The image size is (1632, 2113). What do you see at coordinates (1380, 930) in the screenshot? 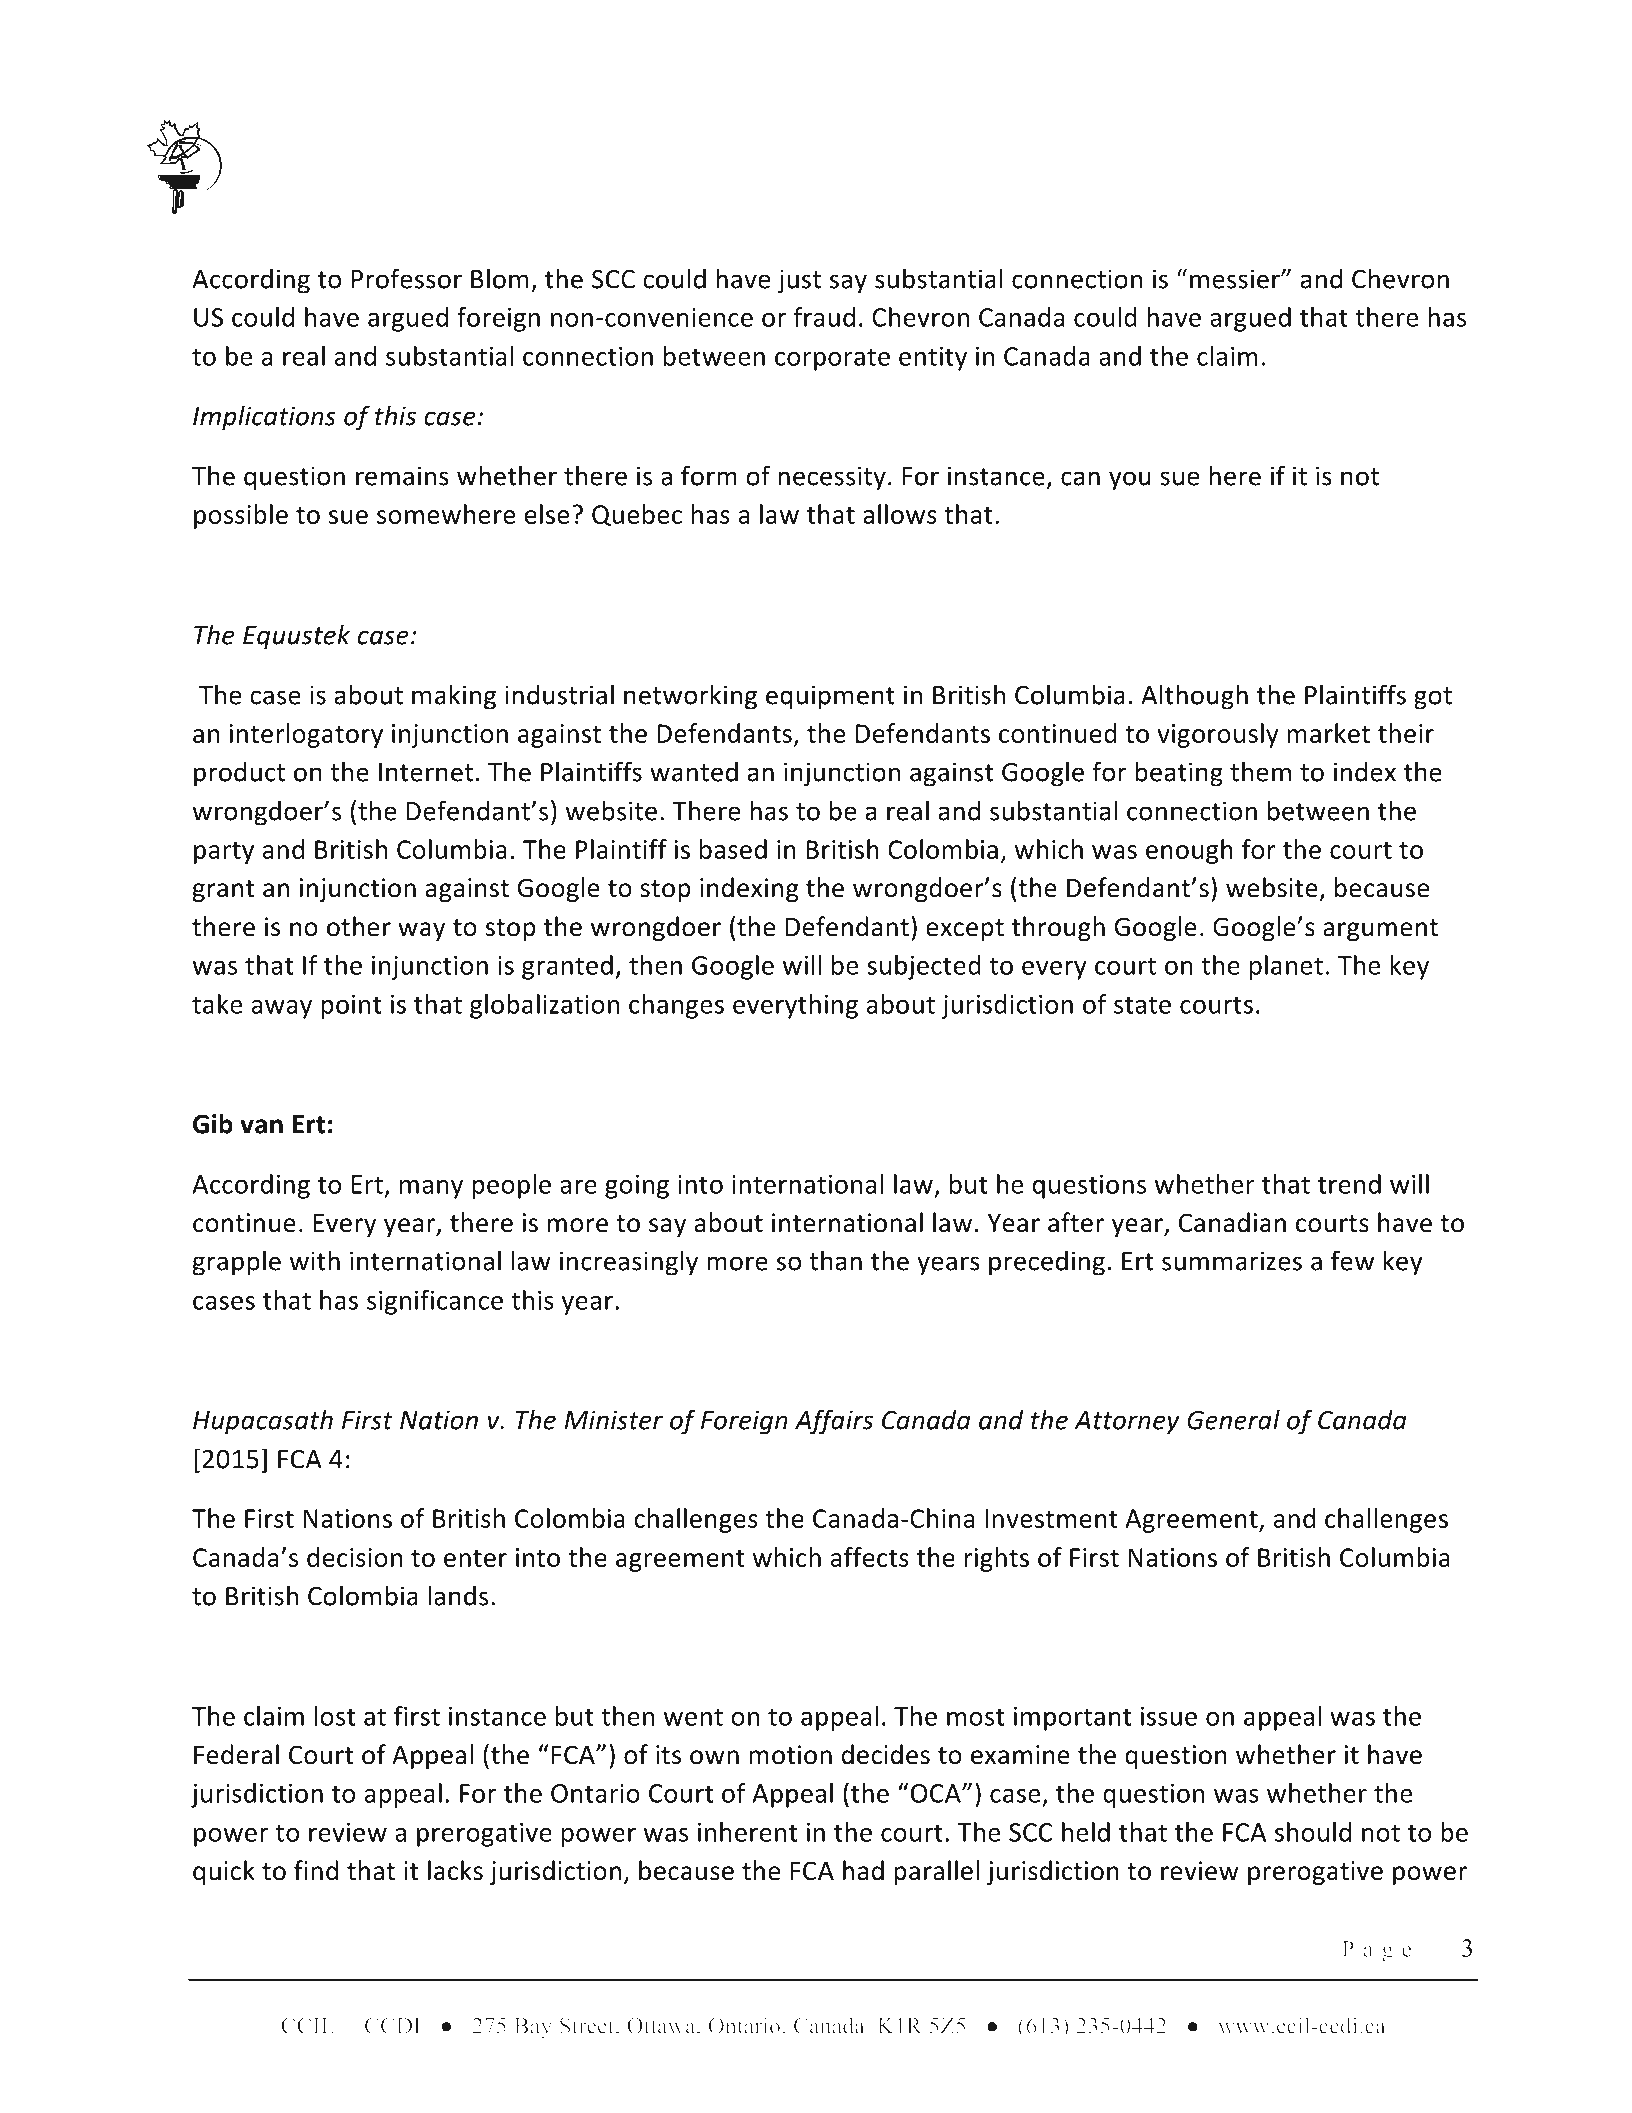
I see `argument` at bounding box center [1380, 930].
